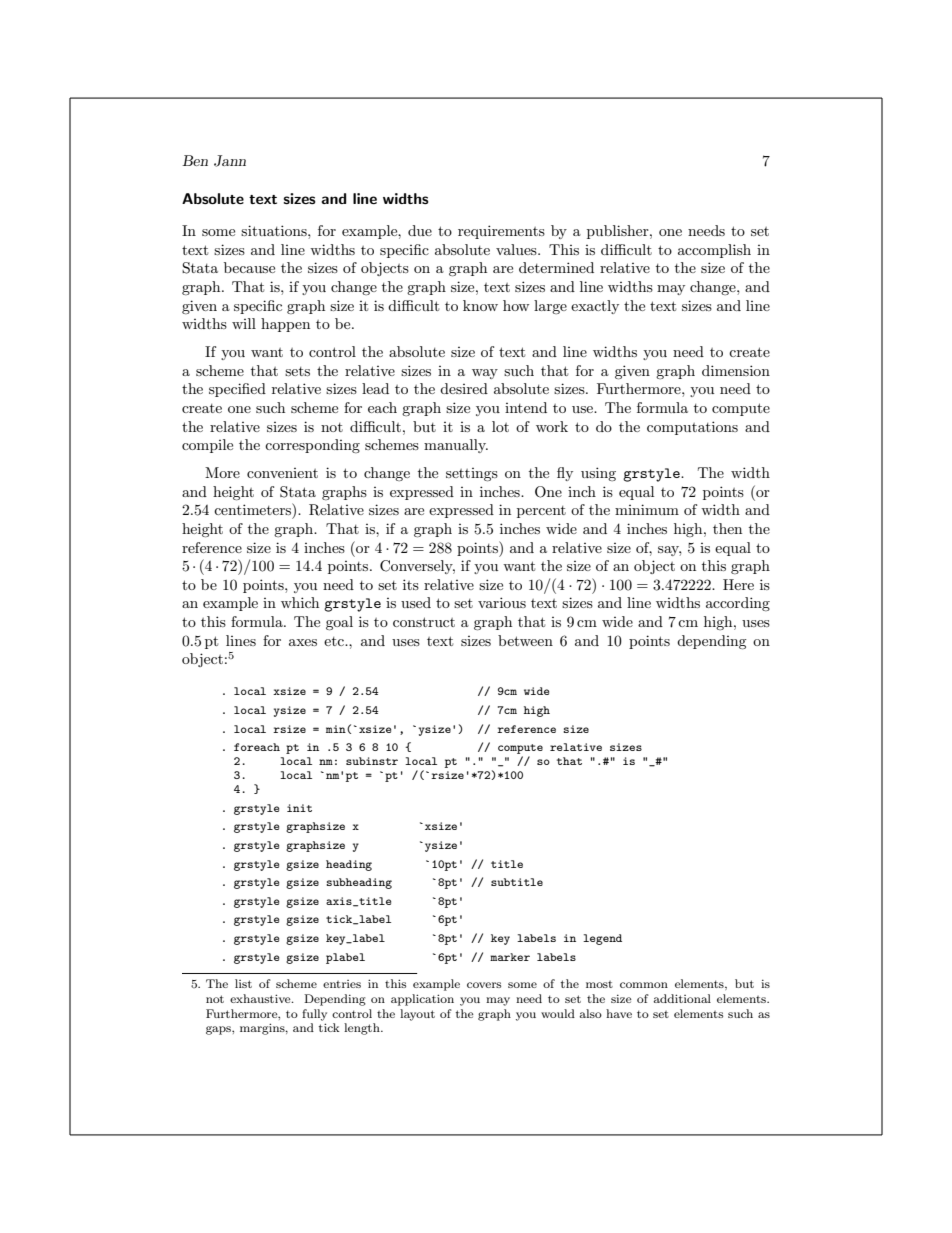  Describe the element at coordinates (682, 998) in the screenshot. I see `additional` at that location.
